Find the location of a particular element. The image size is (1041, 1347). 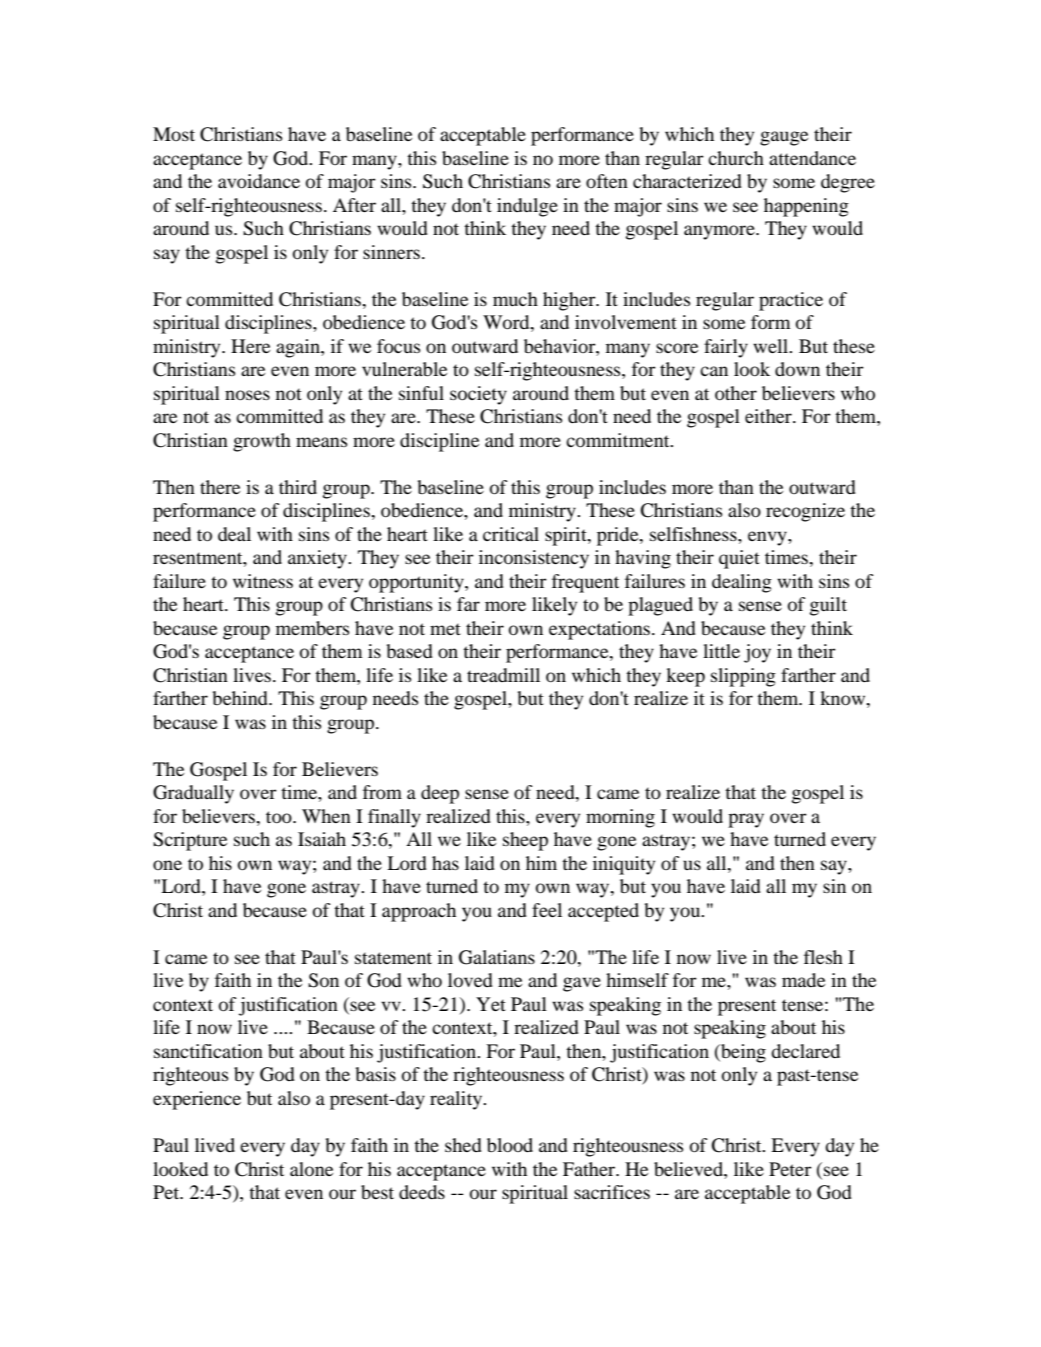

flesh is located at coordinates (823, 957).
